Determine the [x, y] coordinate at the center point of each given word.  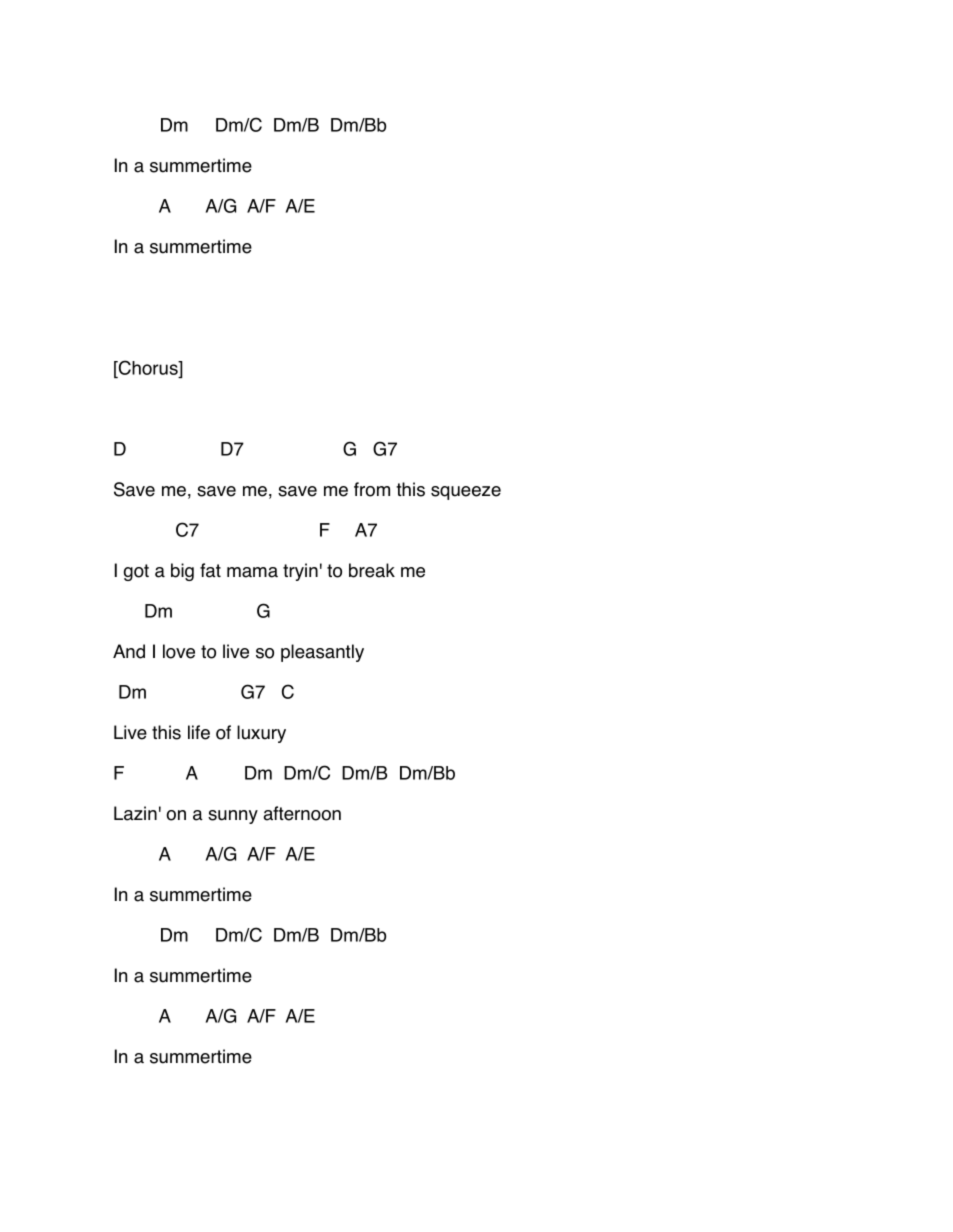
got [136, 572]
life [199, 732]
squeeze [466, 493]
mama [252, 572]
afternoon [302, 813]
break [372, 570]
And [129, 651]
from [372, 489]
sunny [233, 817]
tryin [300, 572]
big [182, 572]
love [179, 651]
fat [210, 570]
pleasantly [322, 653]
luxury [261, 734]
